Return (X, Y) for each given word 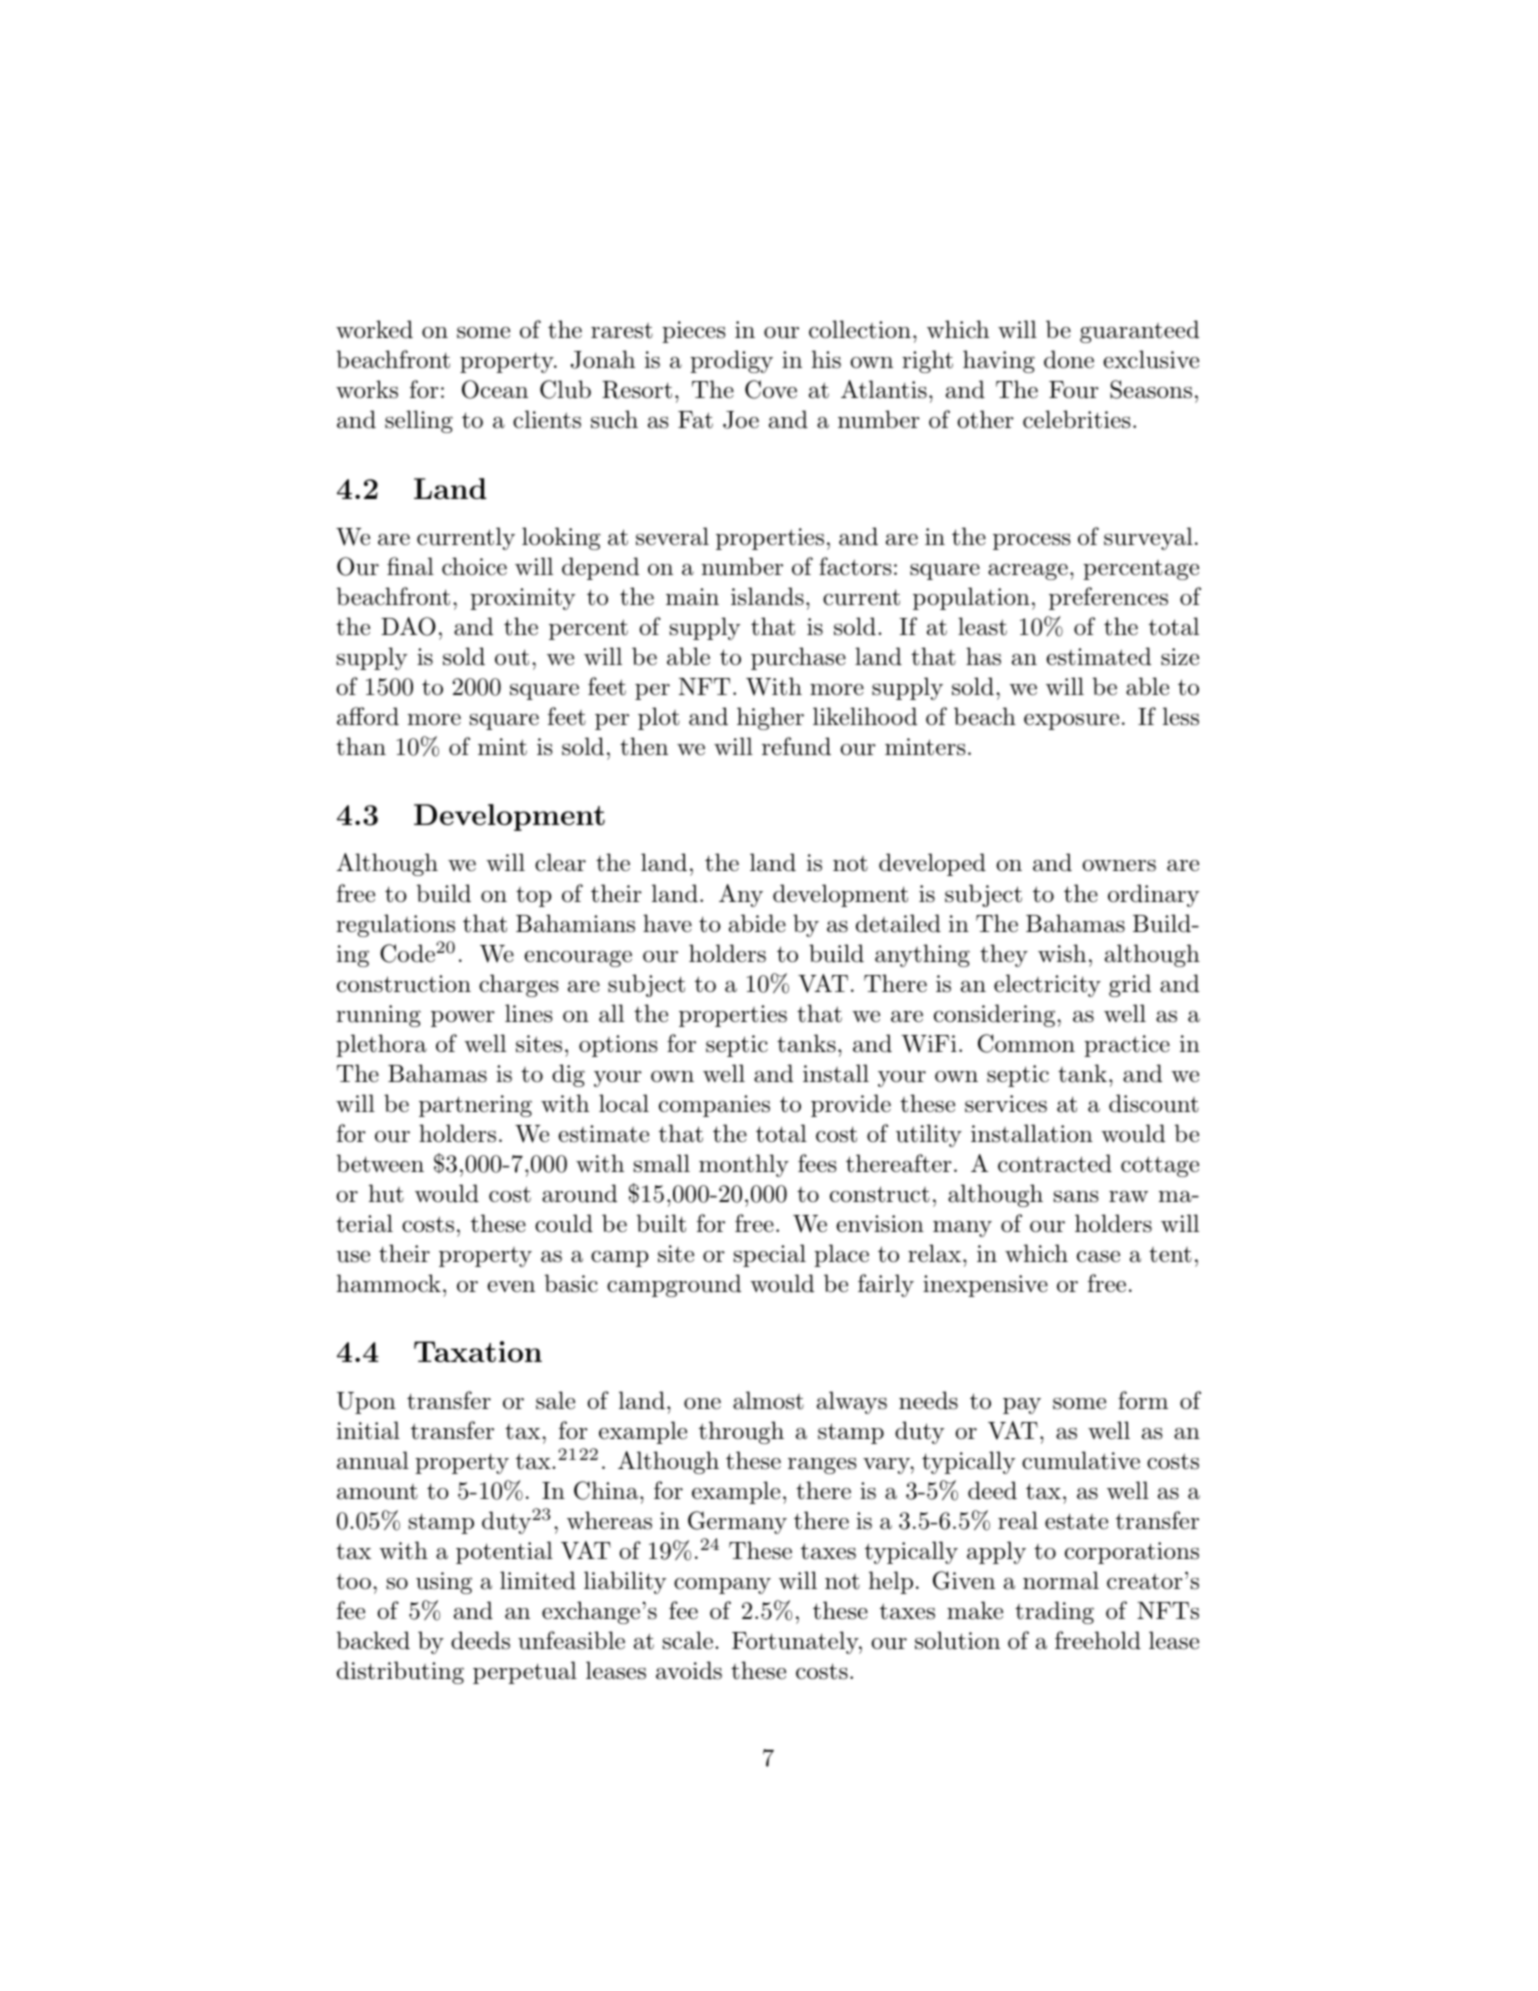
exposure (1071, 722)
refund (796, 746)
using (444, 1583)
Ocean (495, 389)
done (1069, 359)
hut (386, 1193)
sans (1076, 1197)
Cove (771, 389)
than (361, 746)
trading (1054, 1612)
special (770, 1255)
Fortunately (796, 1642)
